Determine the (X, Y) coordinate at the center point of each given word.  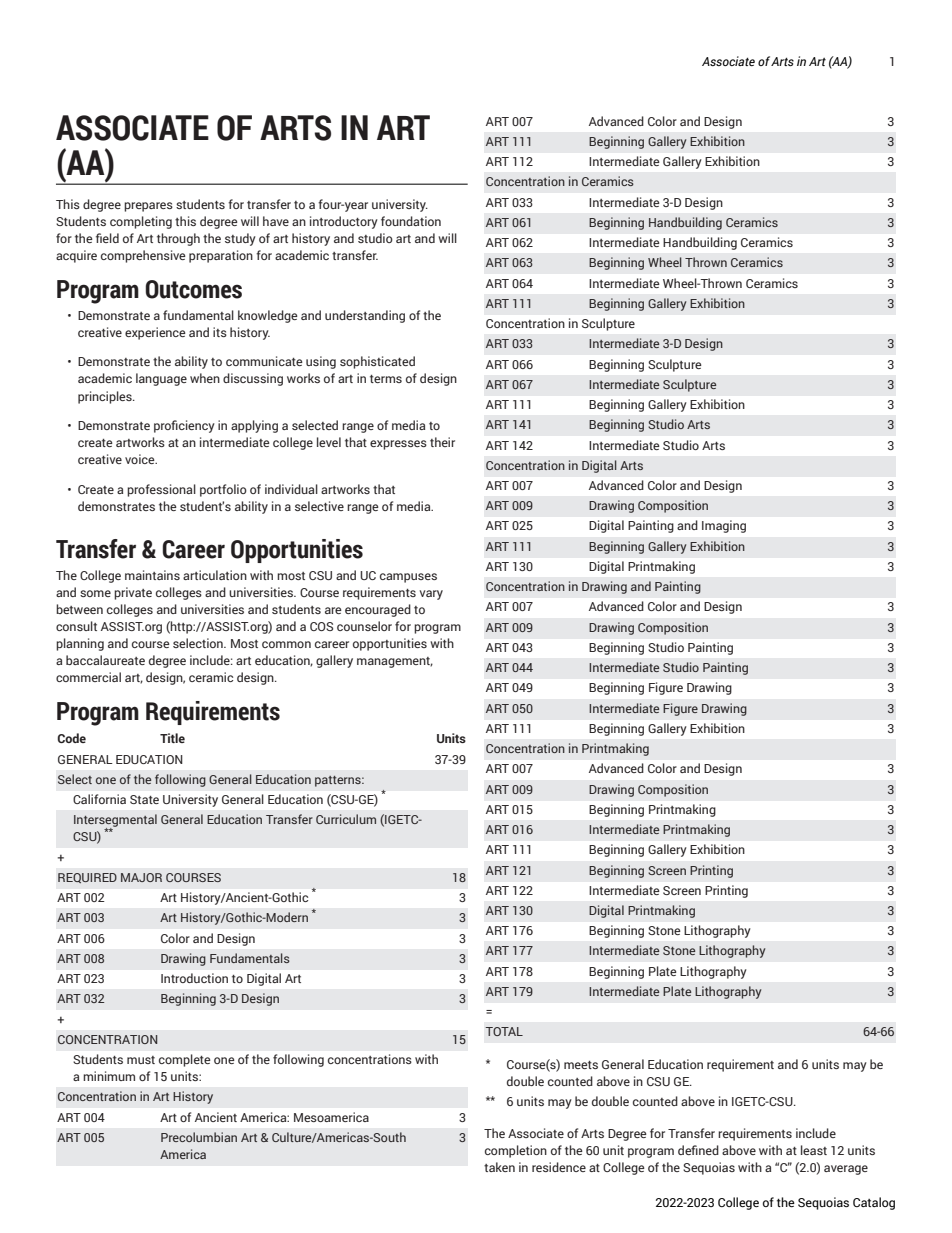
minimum (109, 1076)
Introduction (194, 978)
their (442, 442)
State (144, 799)
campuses (408, 578)
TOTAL (504, 1031)
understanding (365, 316)
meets (581, 1065)
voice (141, 459)
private (133, 593)
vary (431, 595)
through (178, 239)
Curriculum (346, 819)
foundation (411, 221)
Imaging (724, 526)
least (814, 1150)
